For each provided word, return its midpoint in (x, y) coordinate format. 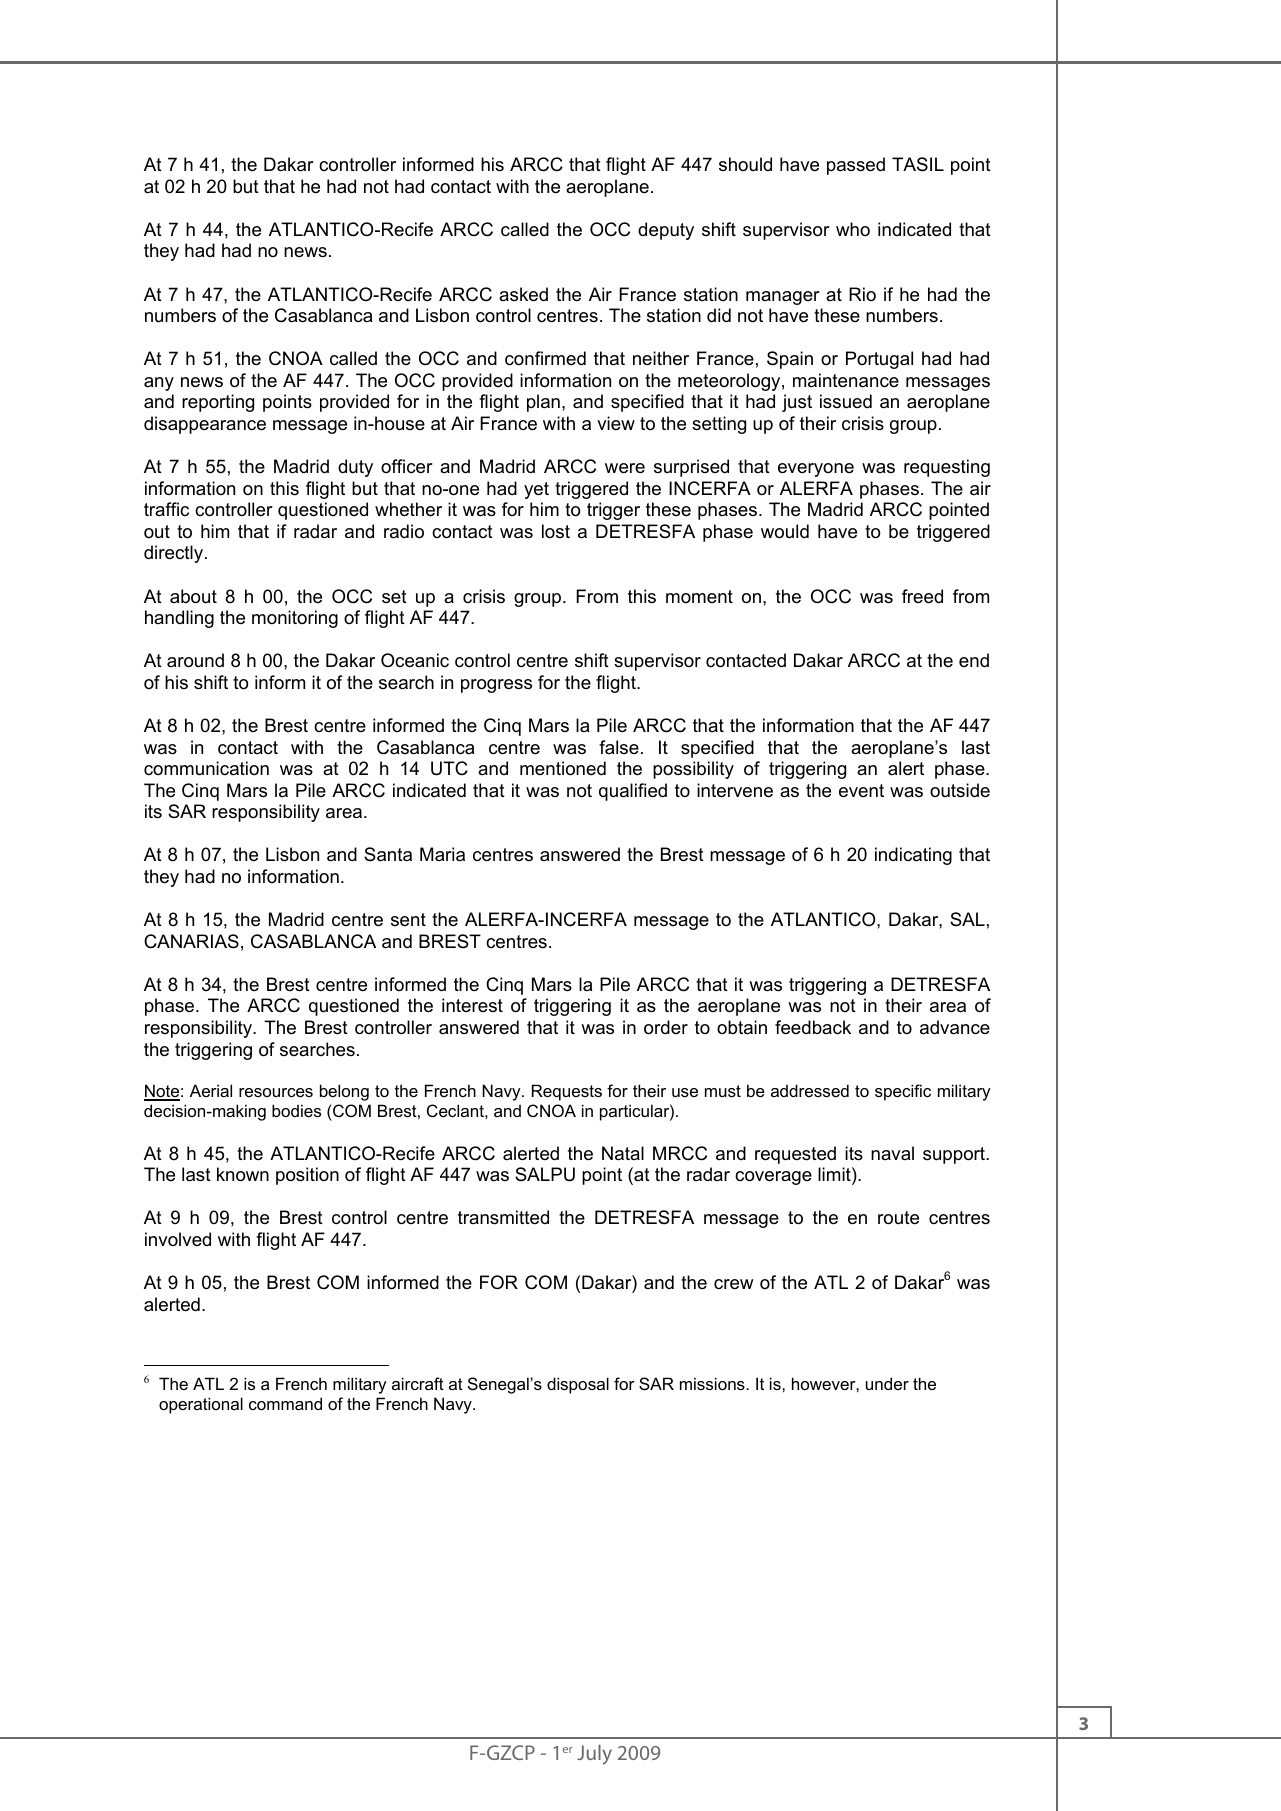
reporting (218, 403)
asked (523, 294)
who (853, 229)
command (285, 1403)
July (594, 1755)
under (887, 1383)
